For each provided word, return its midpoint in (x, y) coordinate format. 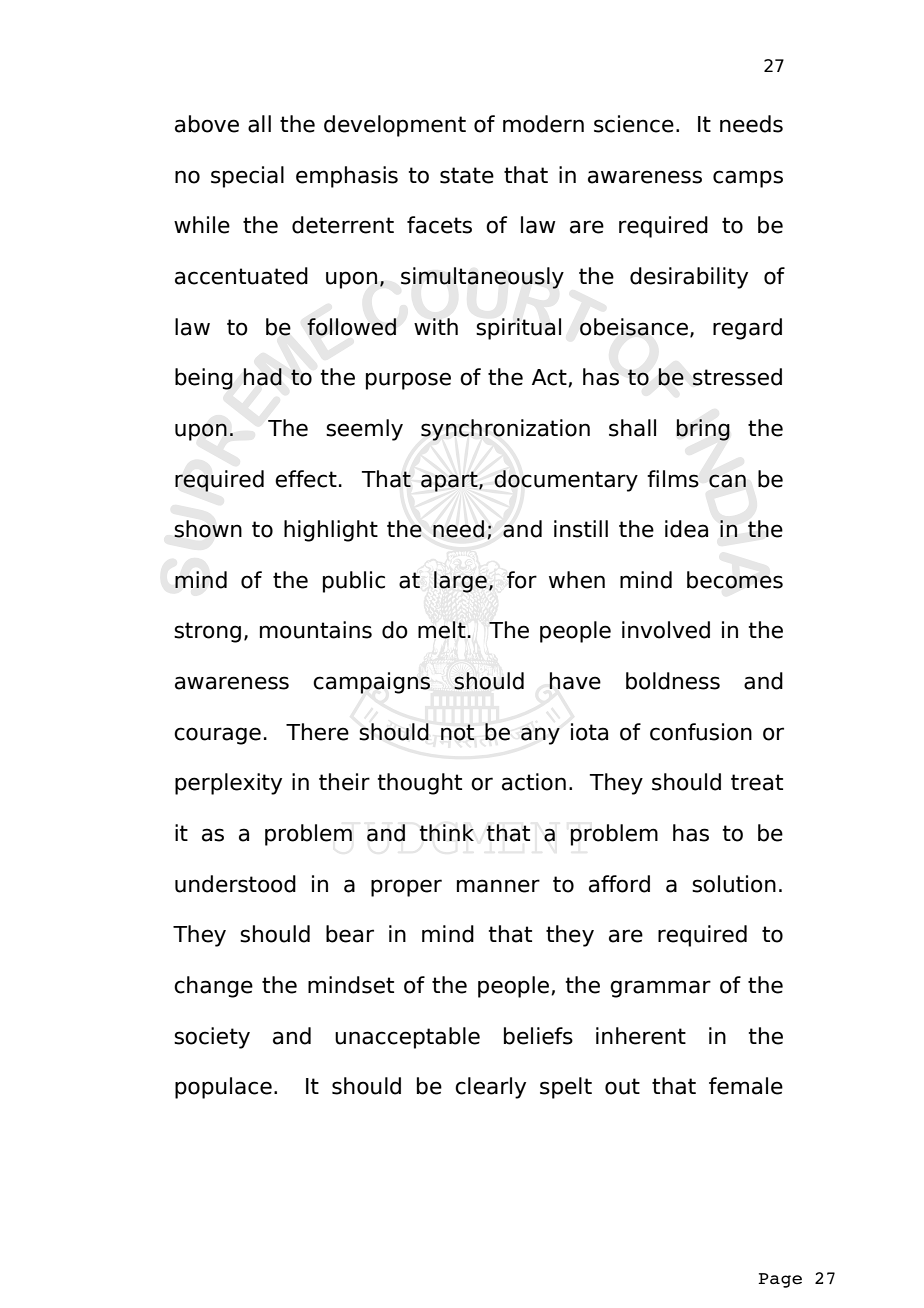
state (467, 175)
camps (748, 179)
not (458, 732)
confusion (701, 732)
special (247, 177)
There (317, 732)
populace (223, 1088)
